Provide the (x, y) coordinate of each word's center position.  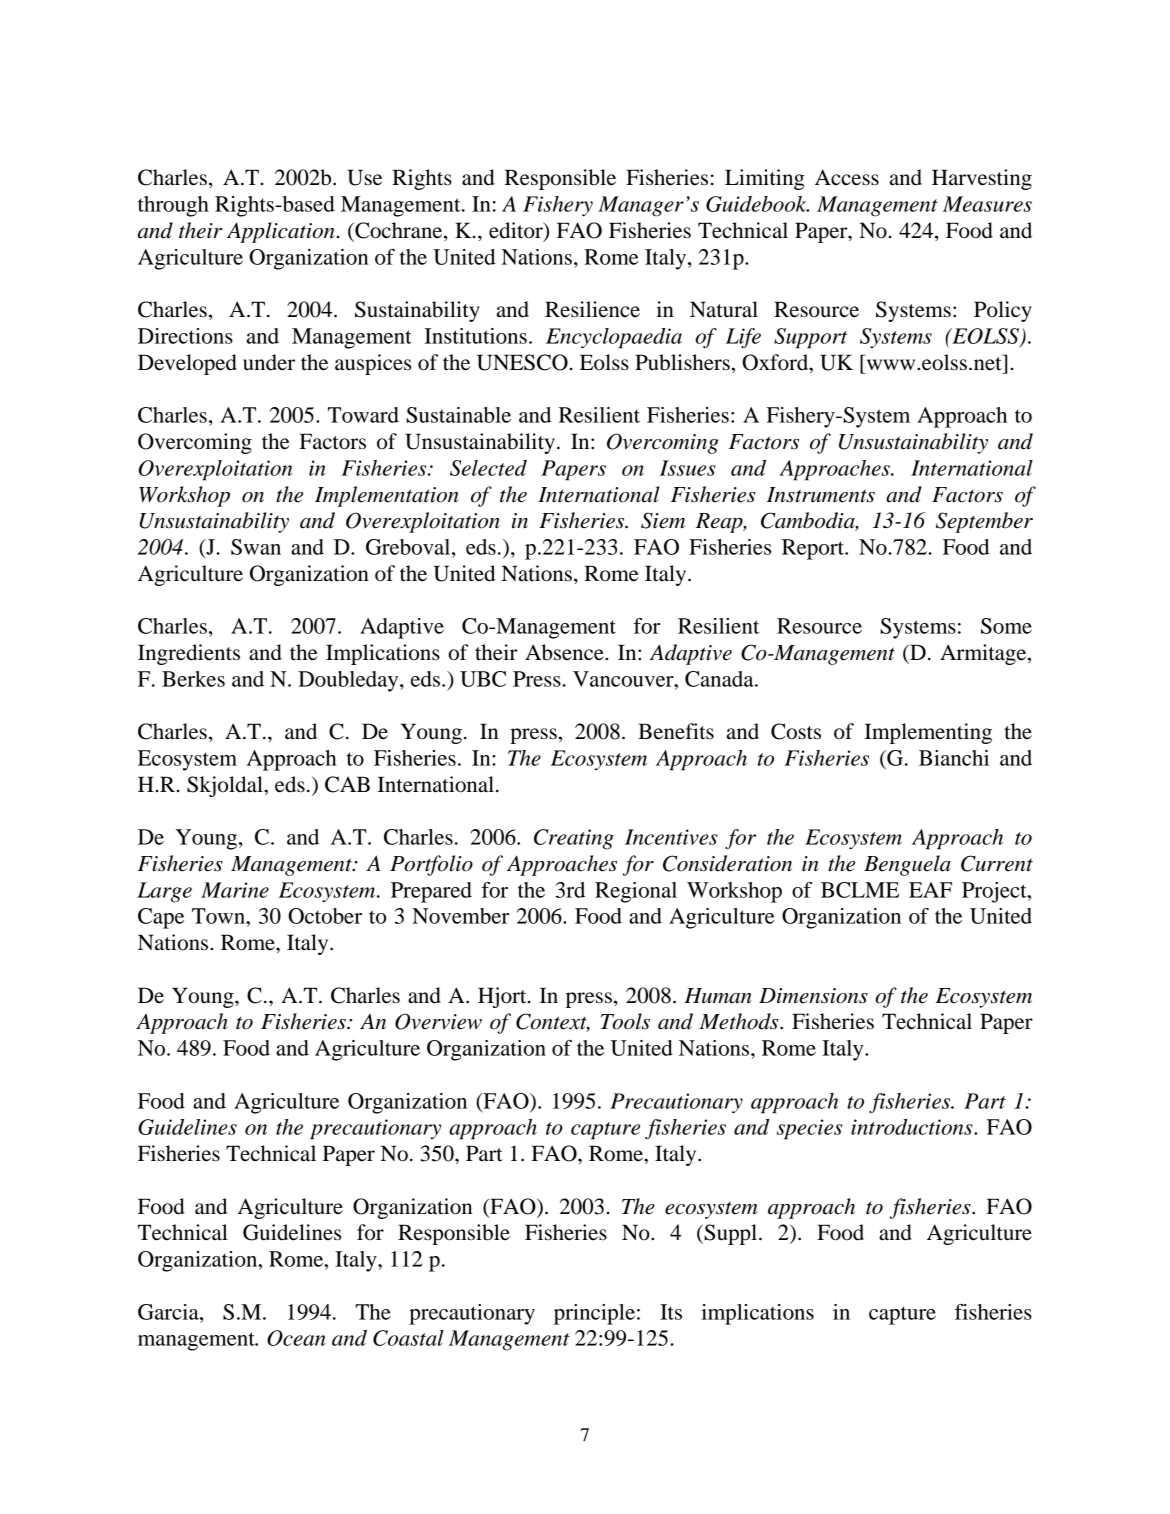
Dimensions (813, 996)
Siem (663, 520)
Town (219, 916)
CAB (347, 784)
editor (517, 231)
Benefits (676, 731)
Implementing (928, 733)
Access (847, 177)
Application (281, 232)
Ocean (296, 1338)
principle (594, 1314)
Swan (256, 547)
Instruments (821, 495)
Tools (625, 1021)
